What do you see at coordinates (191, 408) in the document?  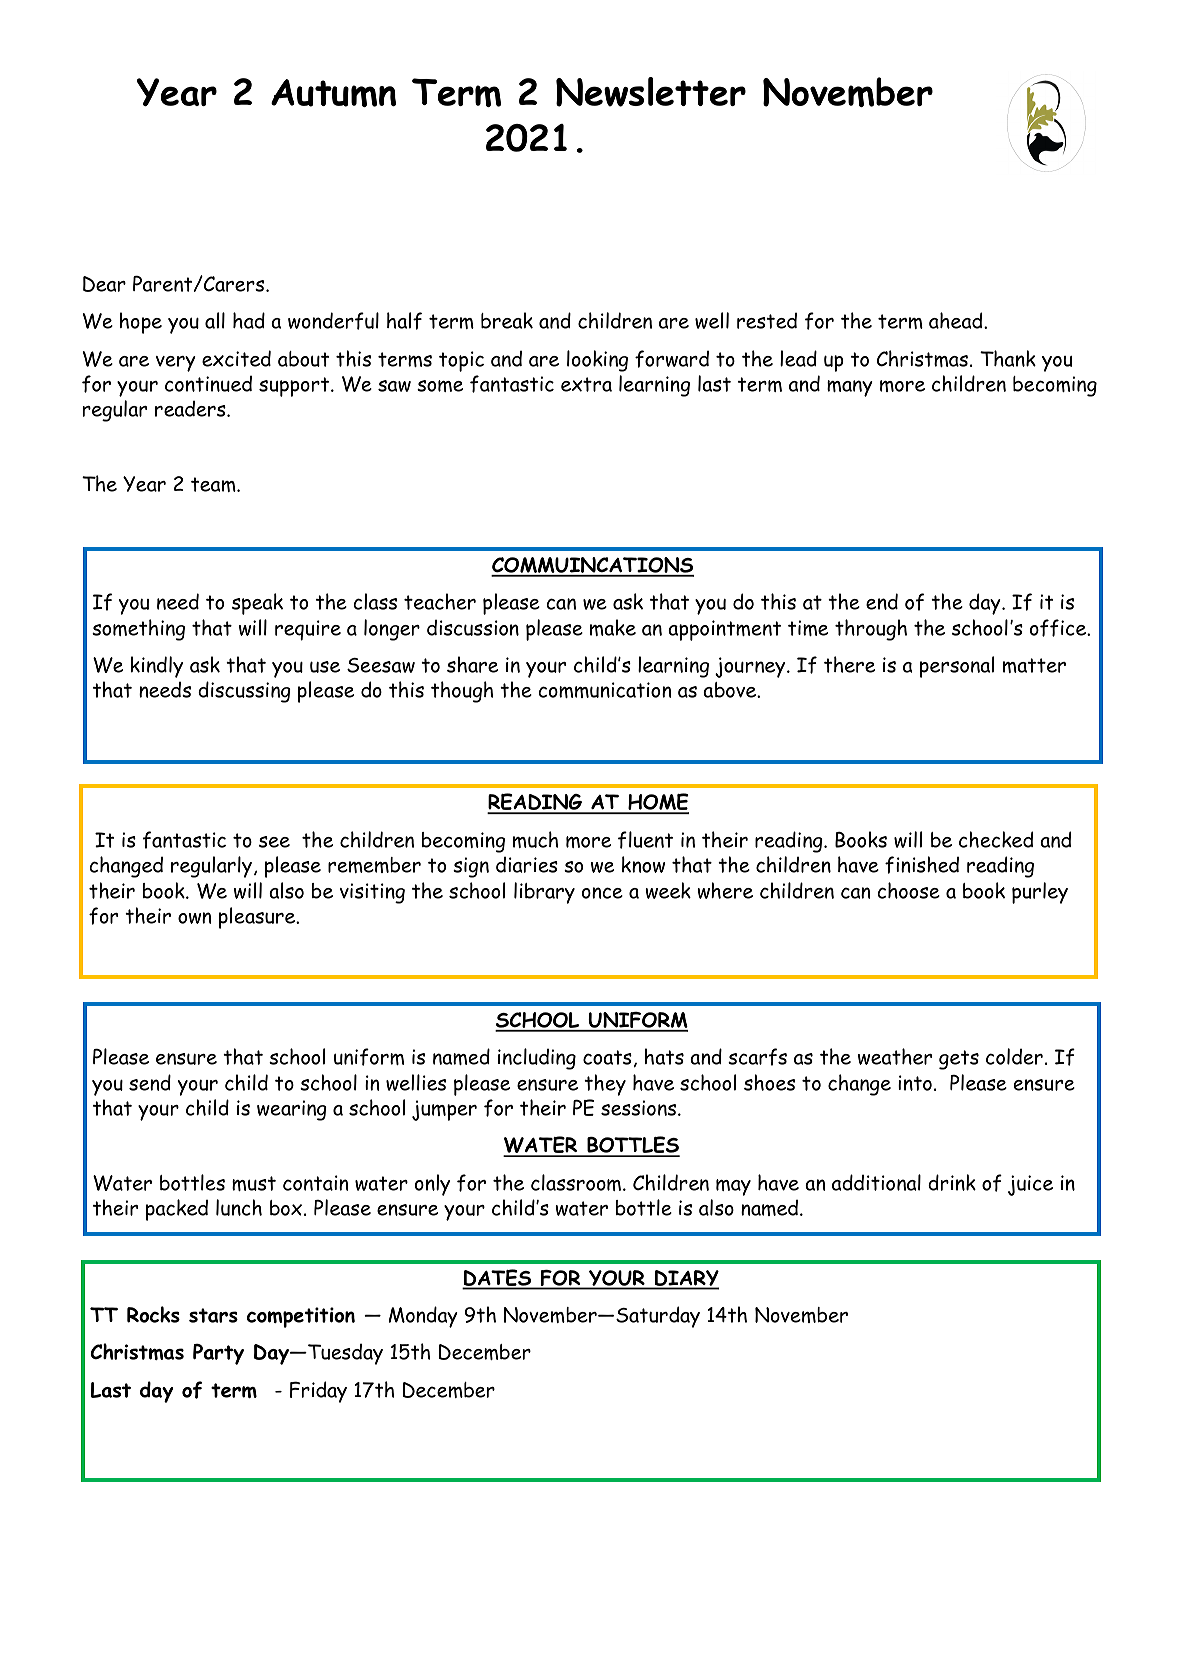 I see `readers` at bounding box center [191, 408].
